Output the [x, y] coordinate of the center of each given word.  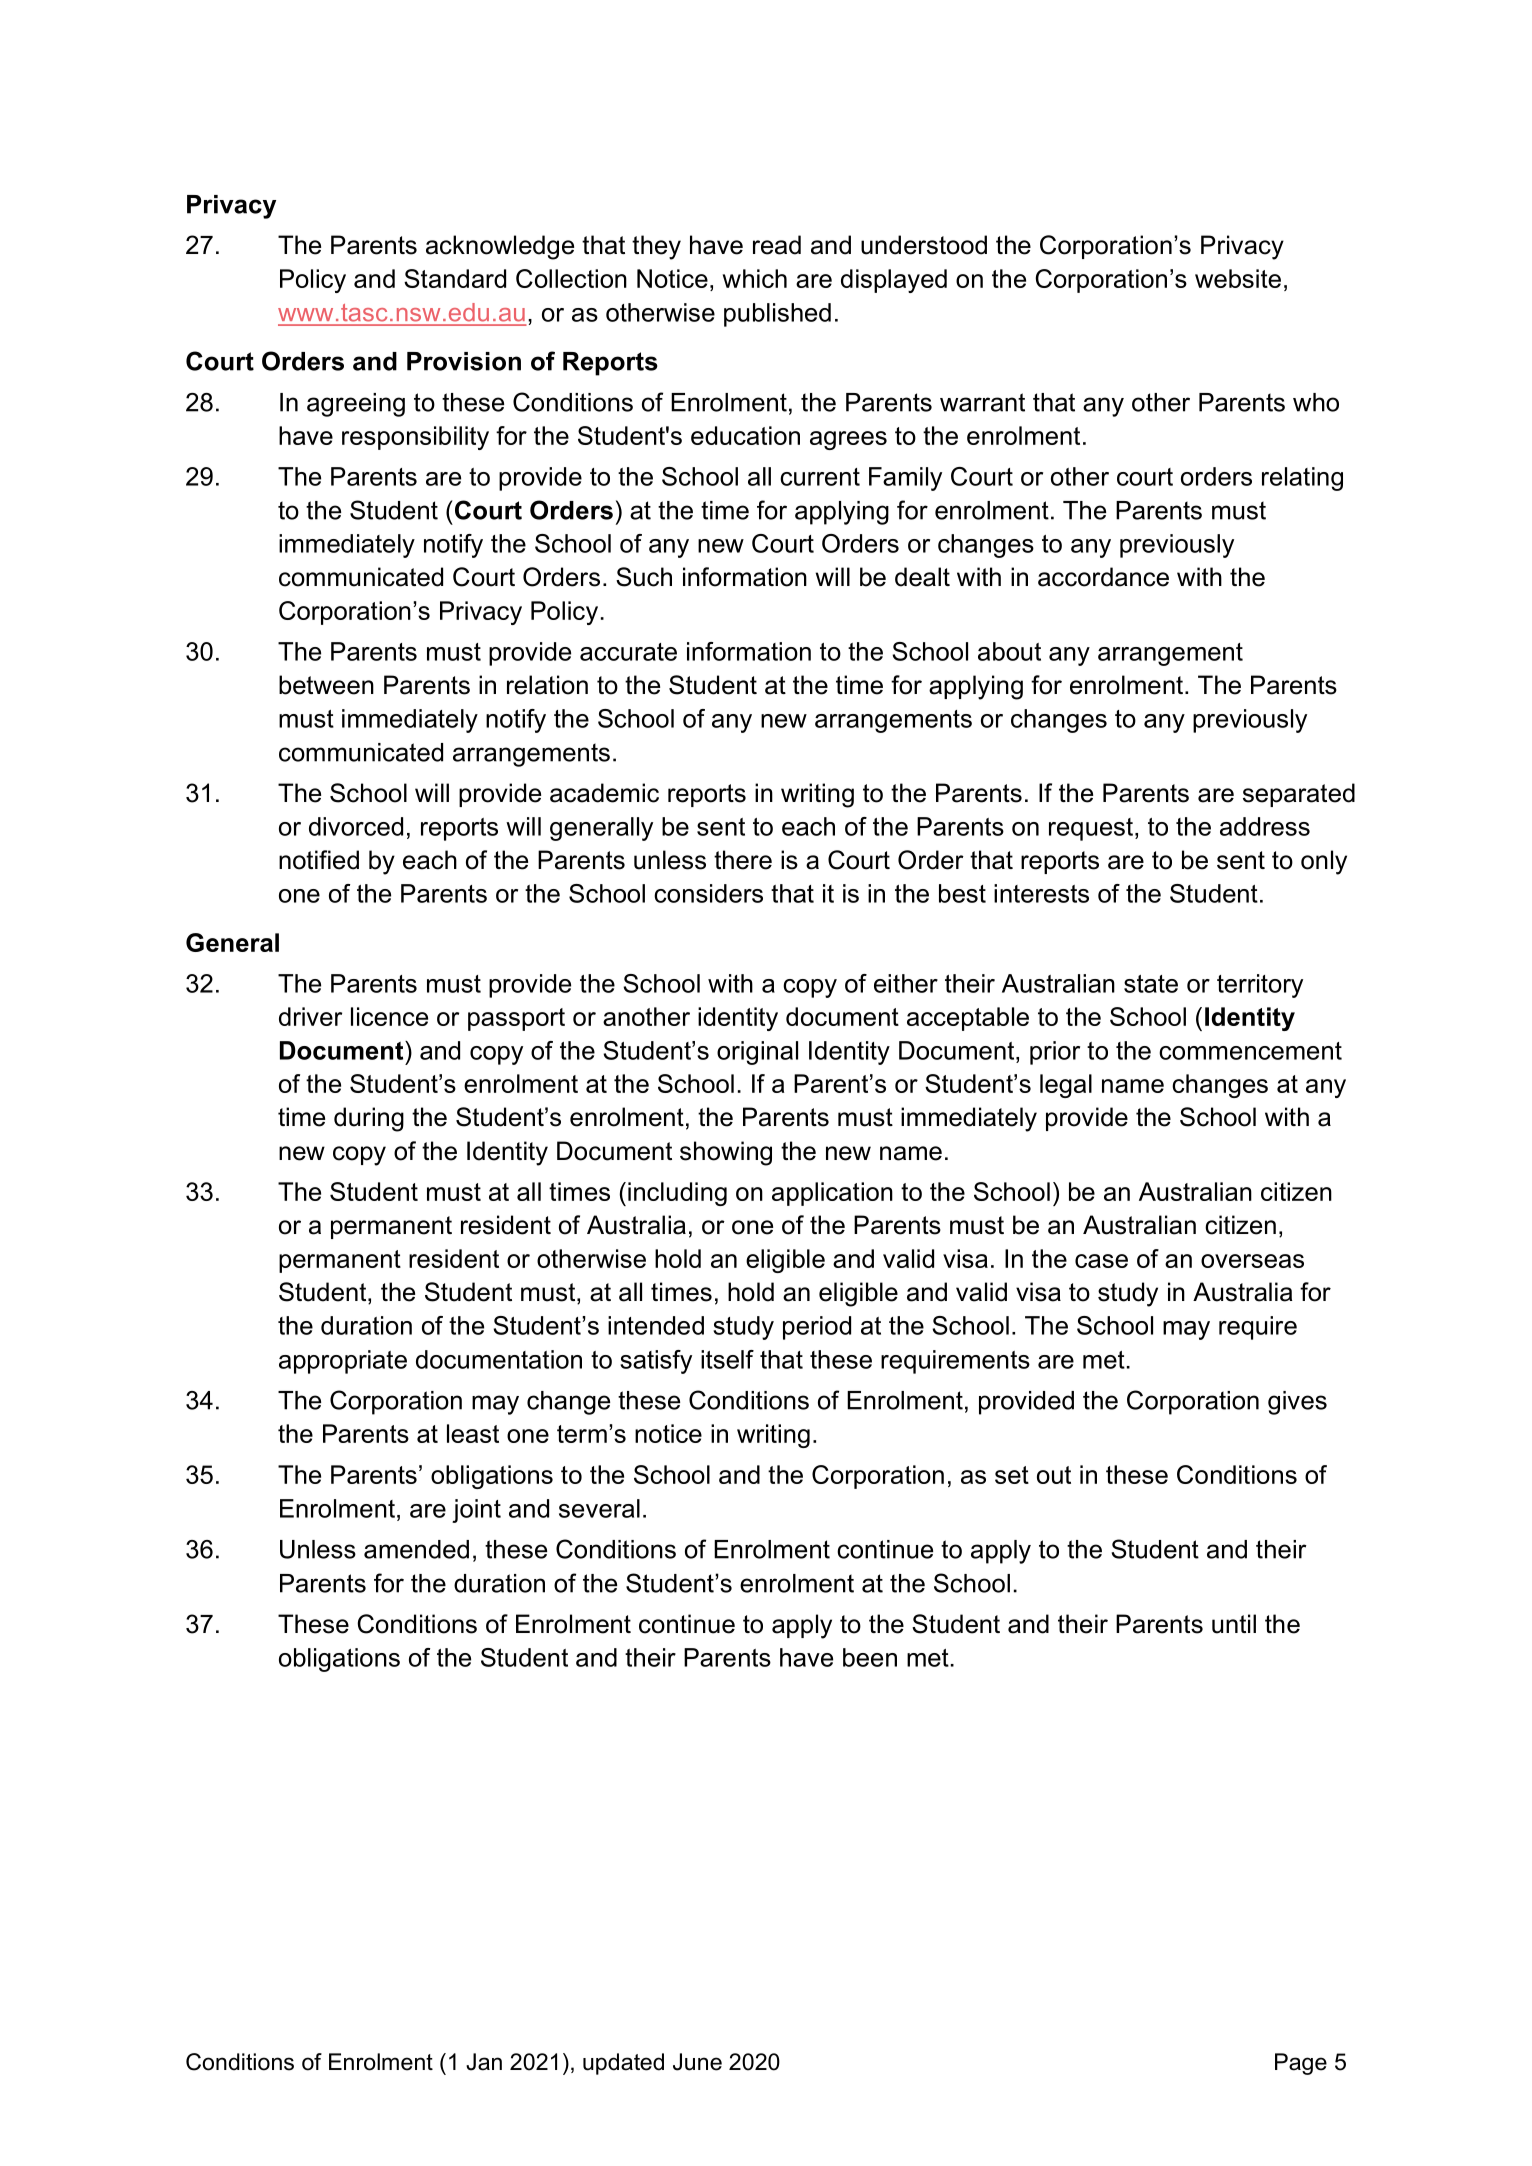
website [1238, 278]
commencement [1250, 1051]
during [369, 1119]
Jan [484, 2062]
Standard [455, 278]
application [832, 1194]
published [777, 315]
